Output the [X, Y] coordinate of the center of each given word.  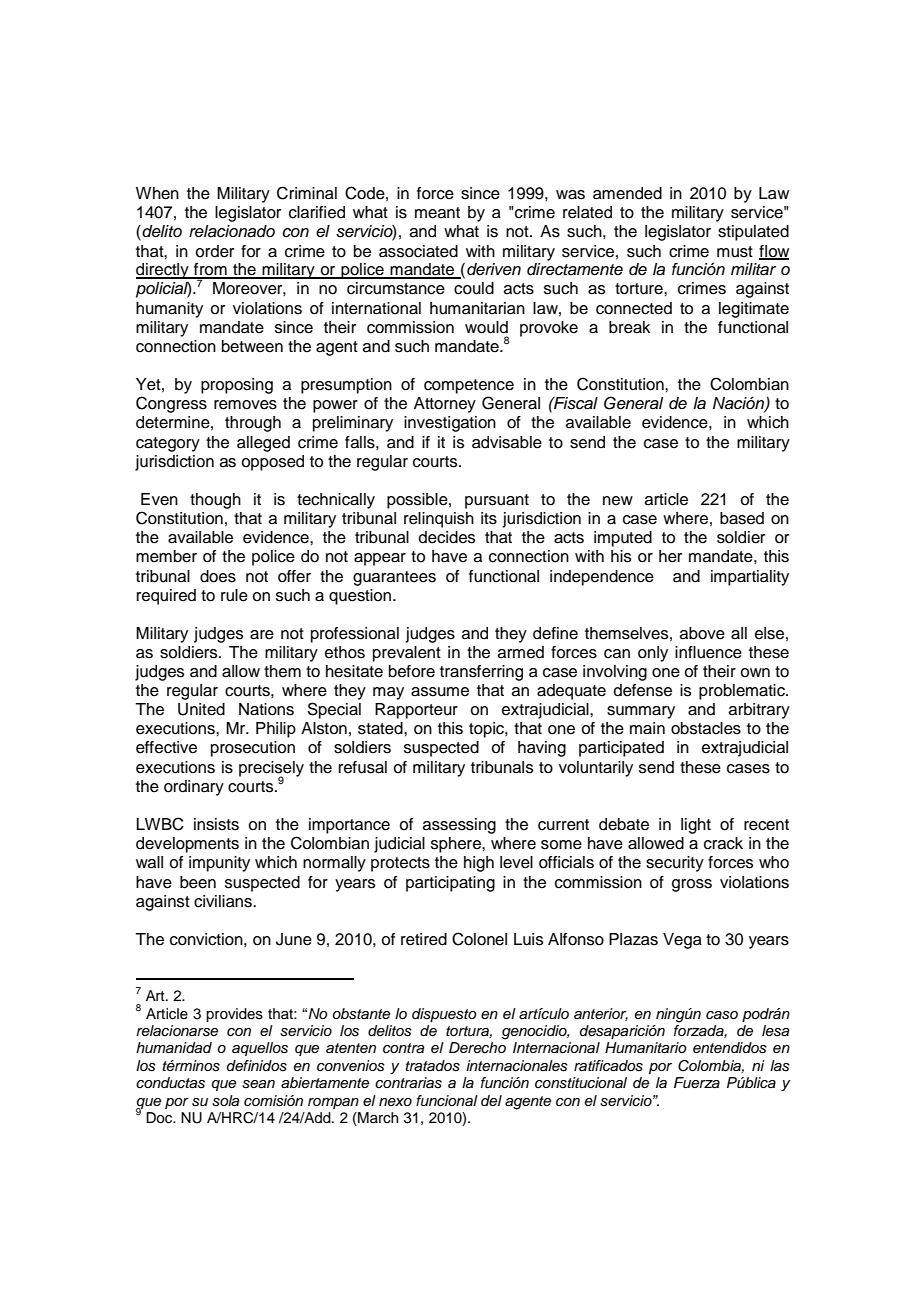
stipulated [753, 233]
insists [216, 824]
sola [225, 1101]
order [214, 251]
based [742, 518]
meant [437, 213]
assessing [459, 826]
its [489, 518]
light [696, 826]
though [215, 501]
